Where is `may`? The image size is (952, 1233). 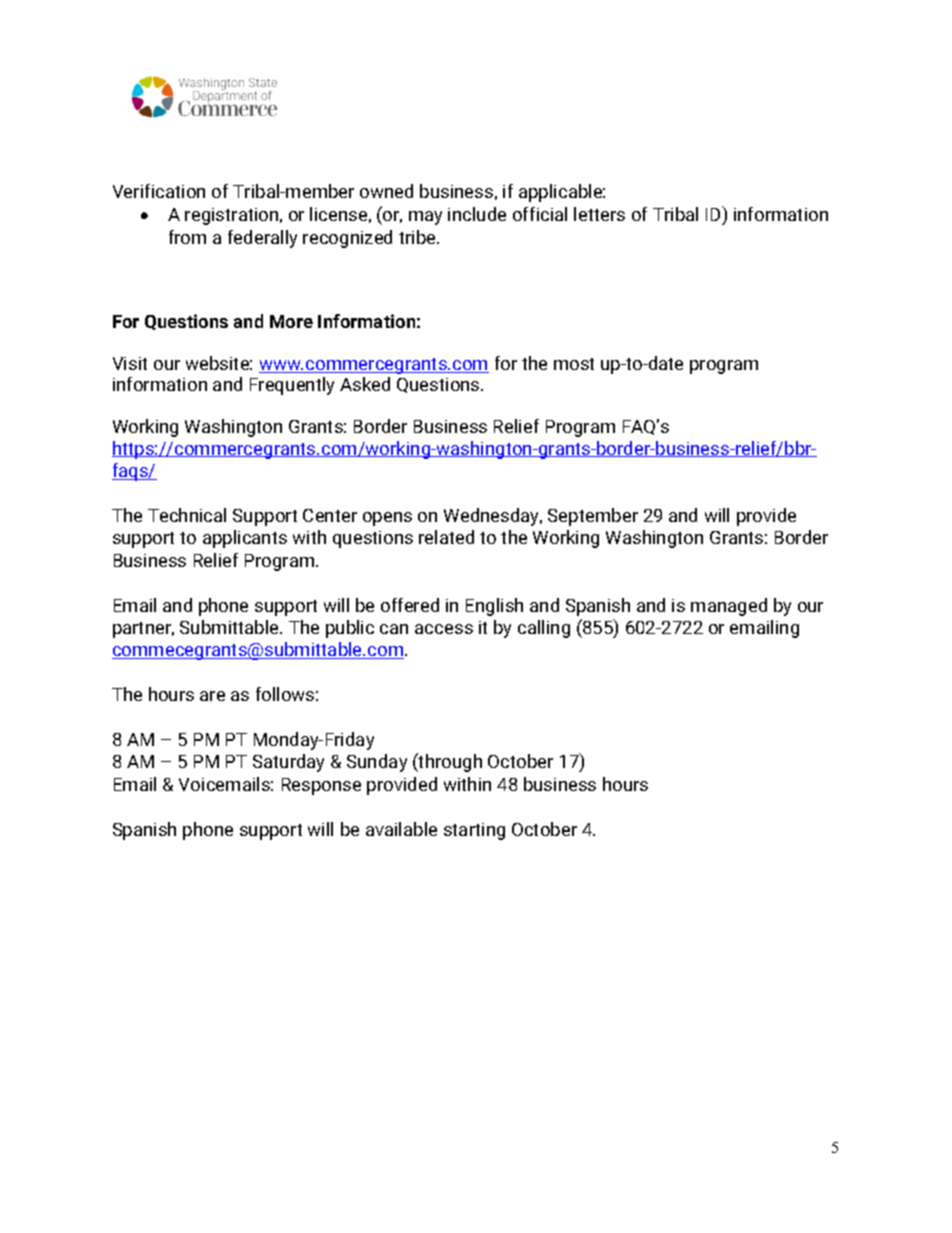 may is located at coordinates (425, 218).
